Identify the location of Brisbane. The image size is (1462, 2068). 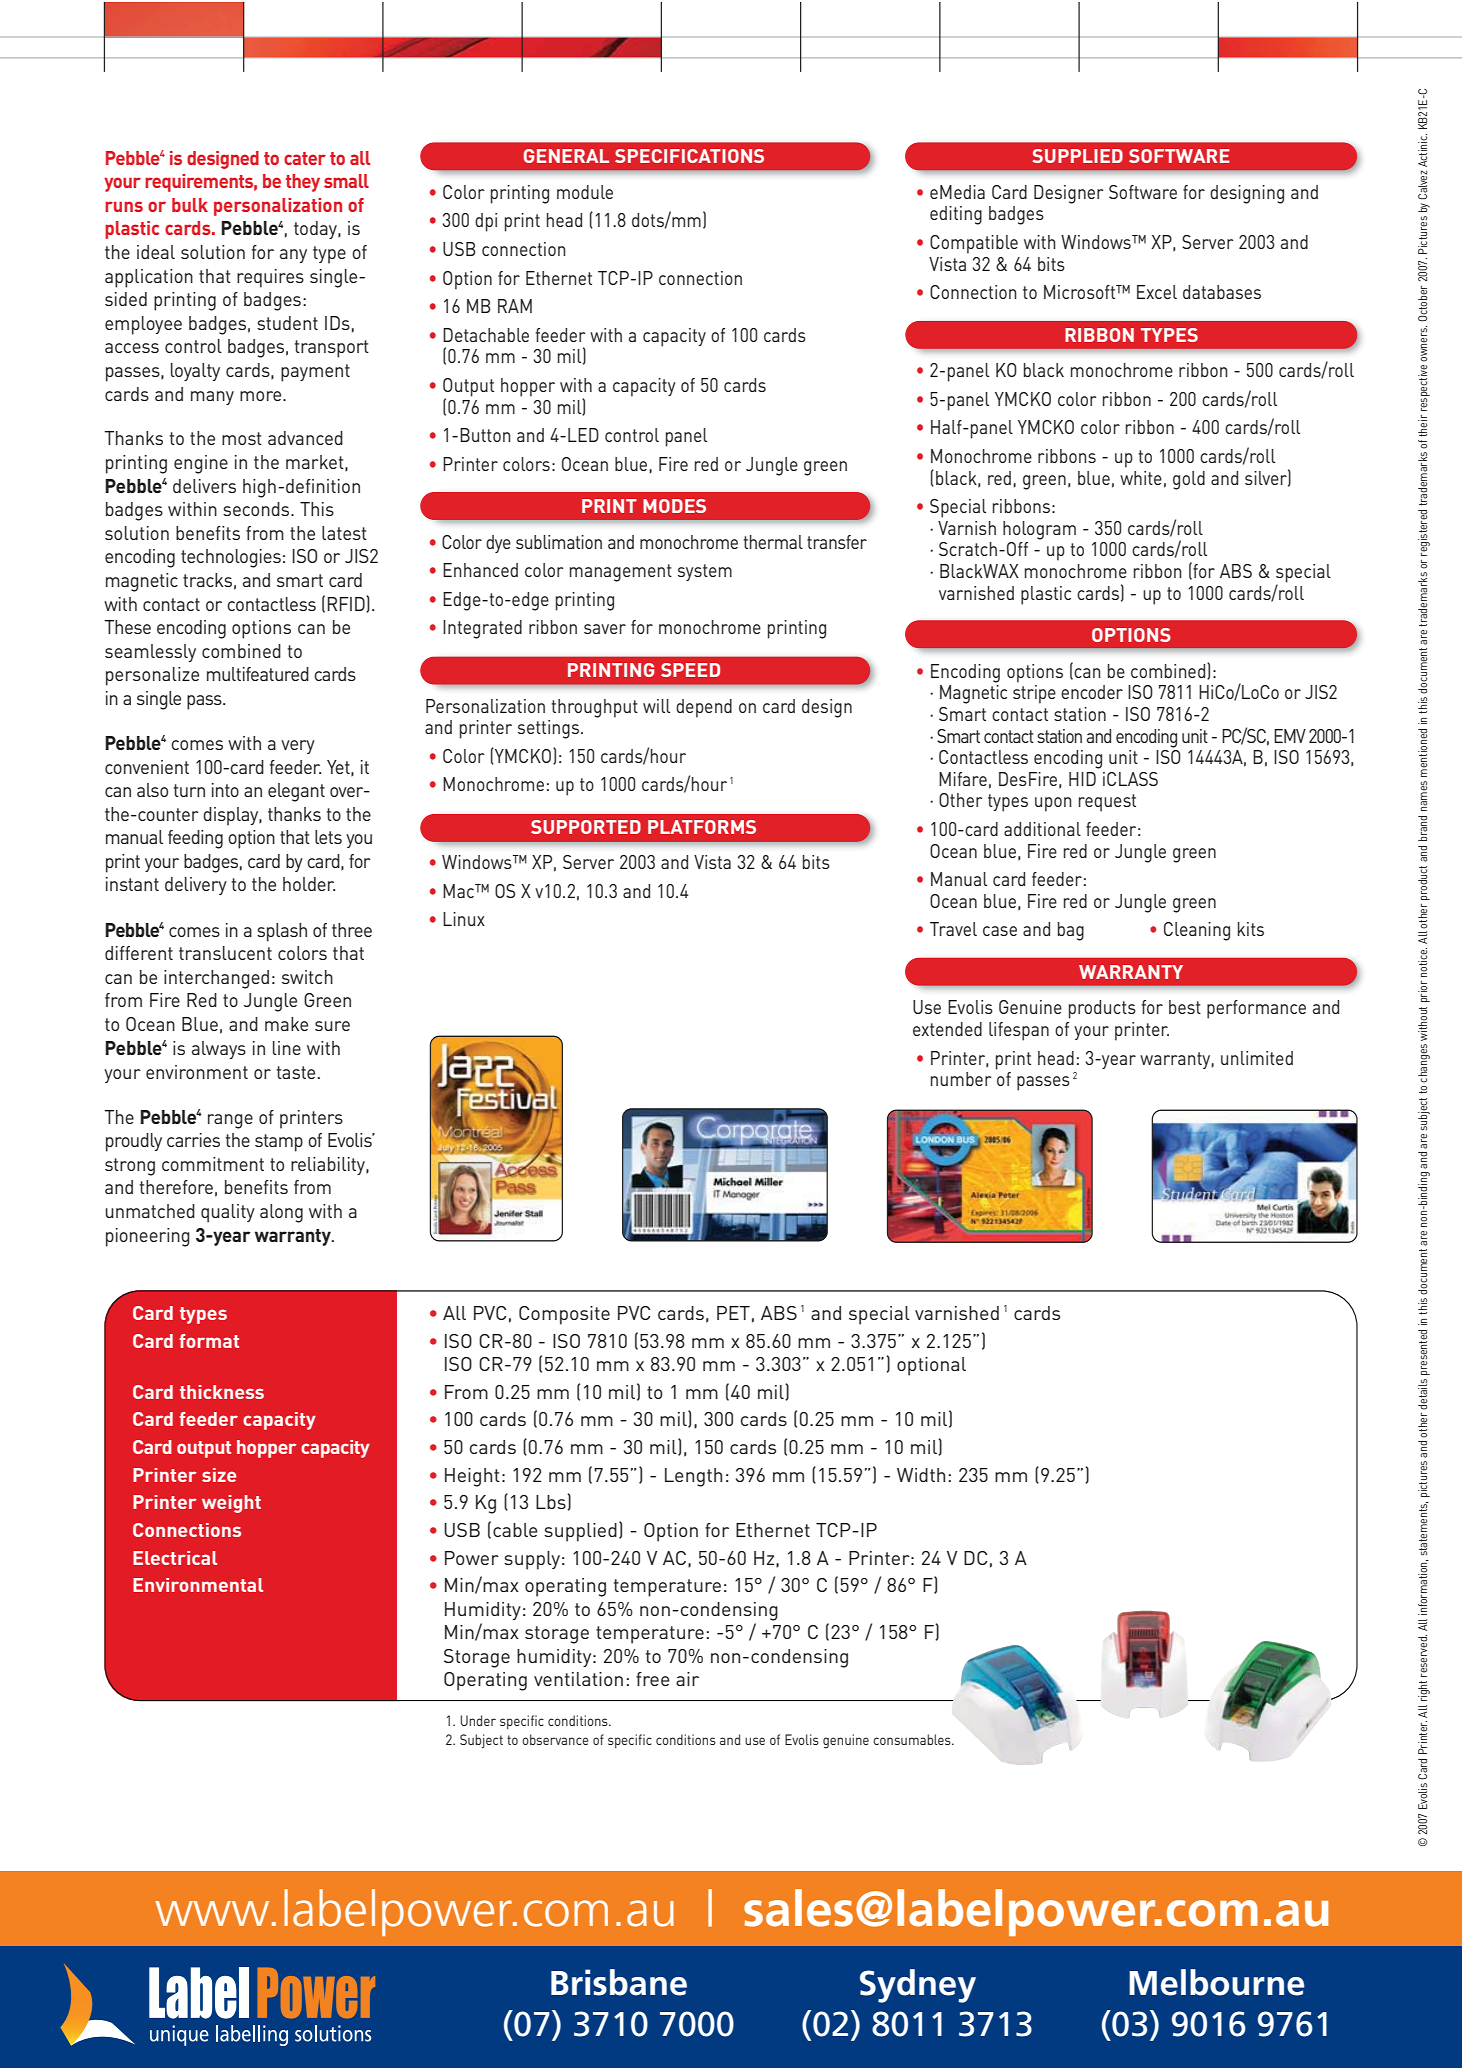
(619, 1982).
